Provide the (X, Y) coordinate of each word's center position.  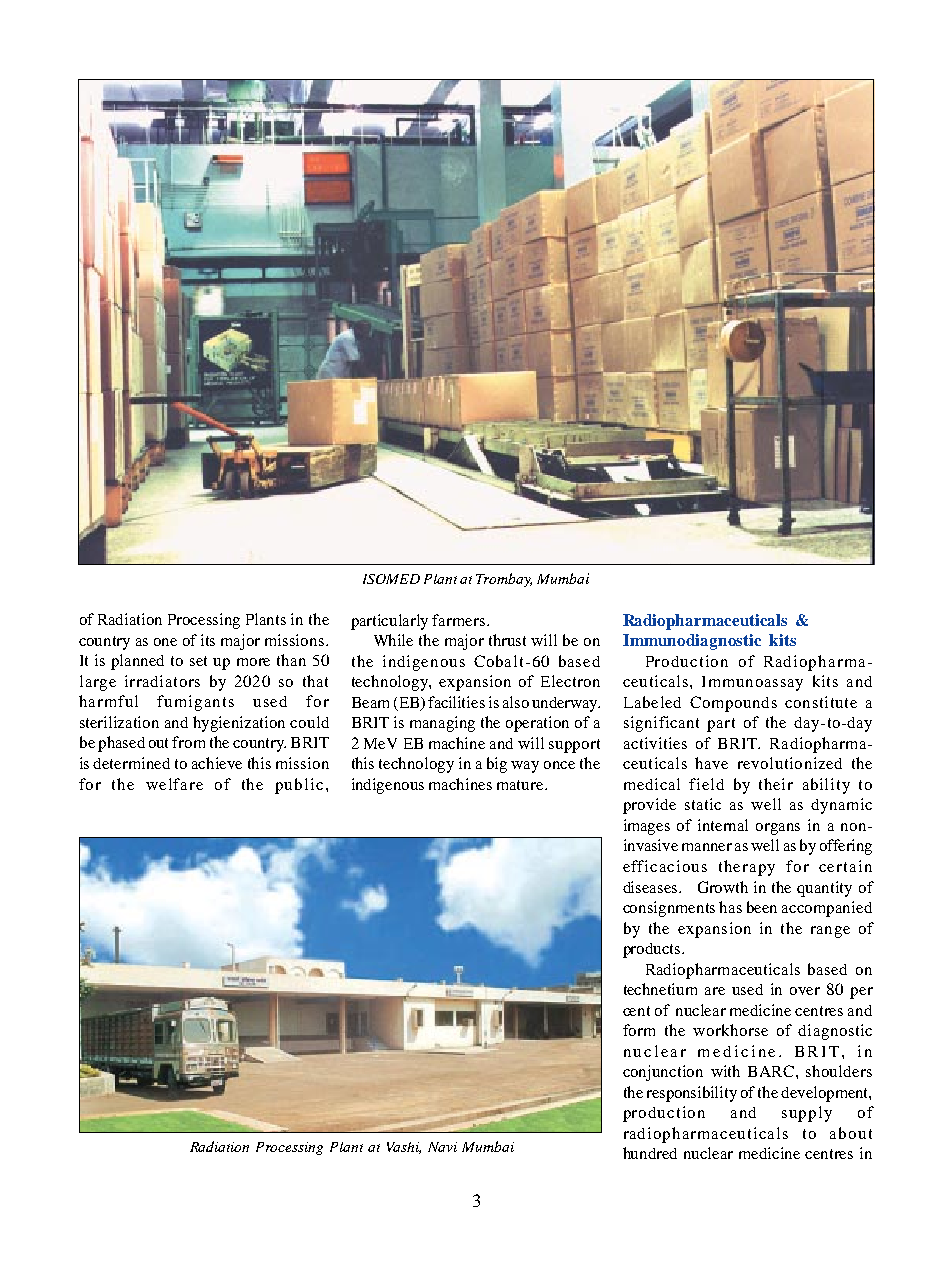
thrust (507, 640)
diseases (652, 887)
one (165, 642)
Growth (723, 887)
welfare (174, 784)
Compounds (733, 704)
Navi (442, 1147)
